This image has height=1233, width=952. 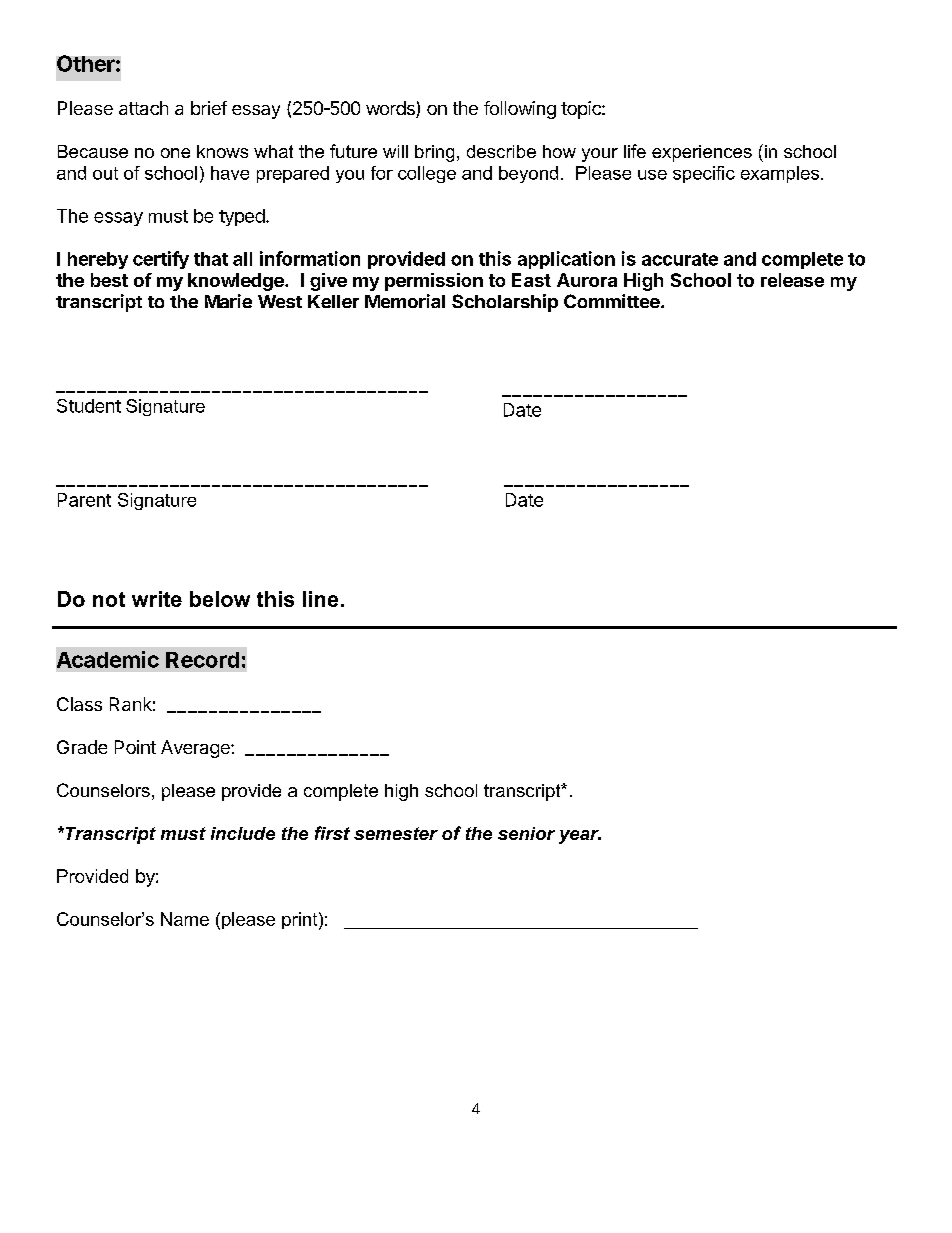 What do you see at coordinates (702, 153) in the image?
I see `experiences` at bounding box center [702, 153].
